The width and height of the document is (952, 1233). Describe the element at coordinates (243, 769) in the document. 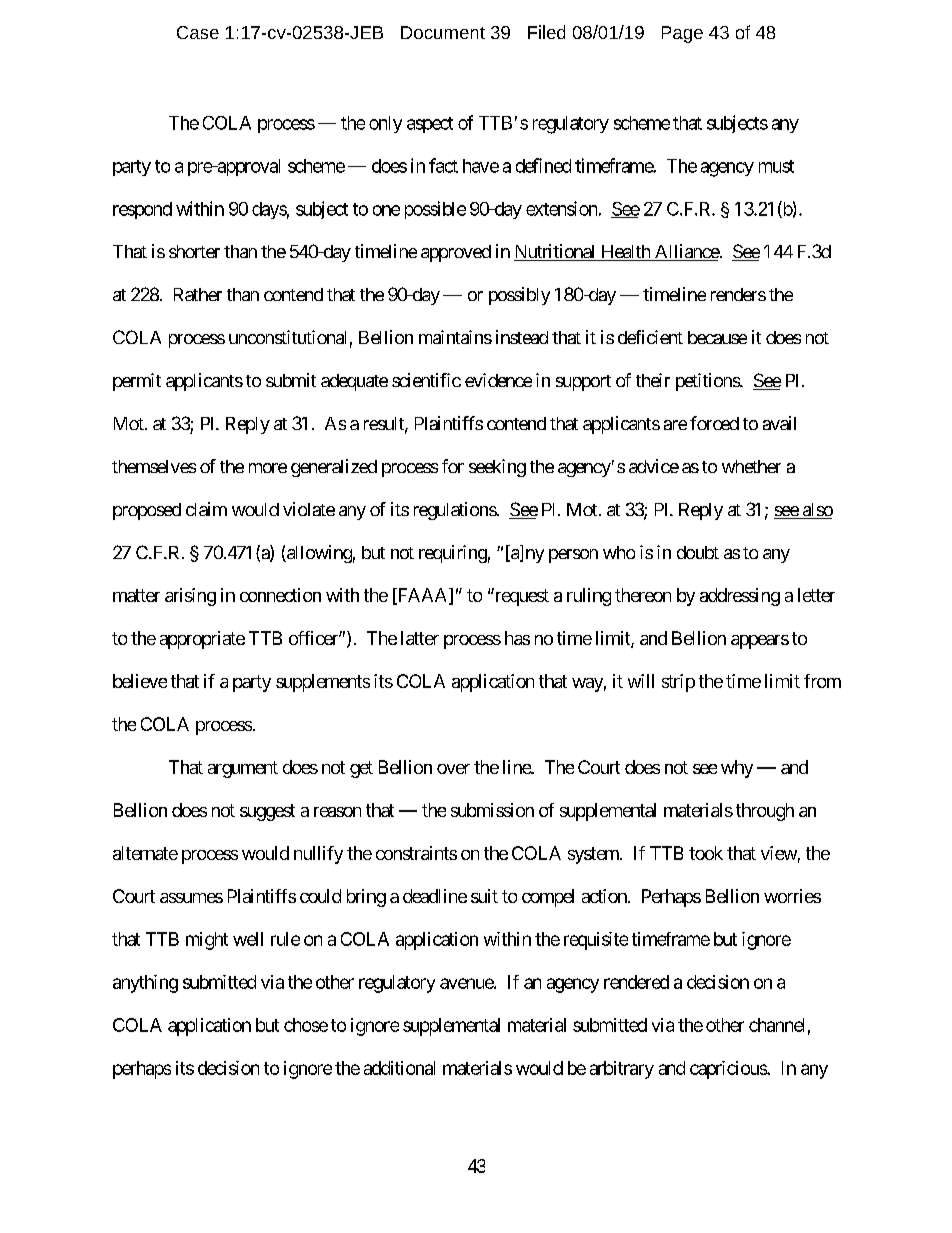

I see `argument` at that location.
